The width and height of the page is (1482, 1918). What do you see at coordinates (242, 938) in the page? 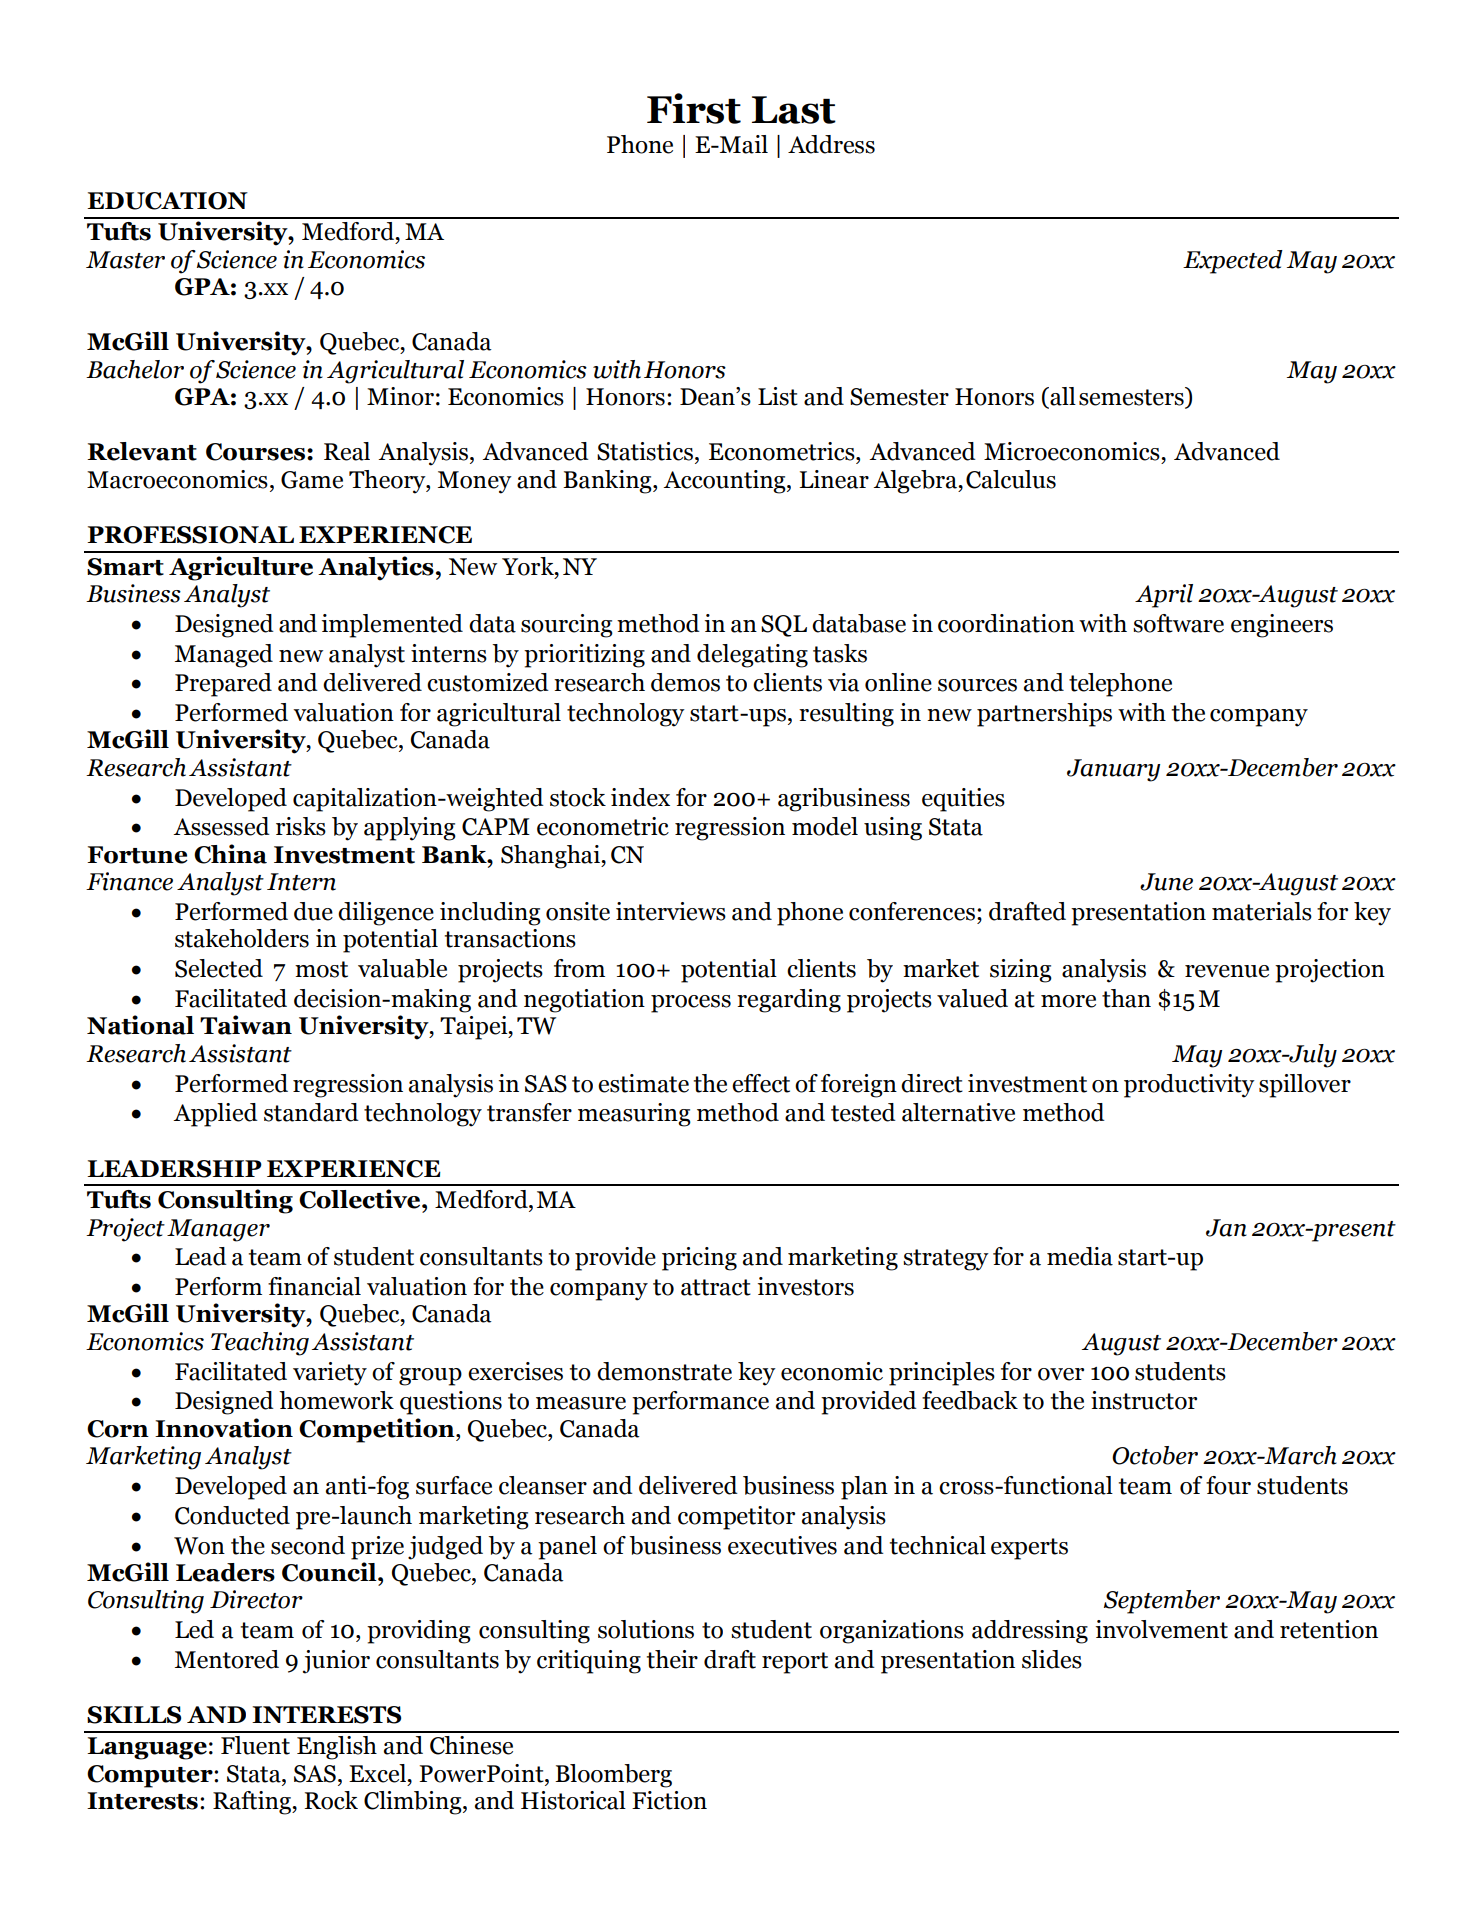
I see `stakeholders` at bounding box center [242, 938].
